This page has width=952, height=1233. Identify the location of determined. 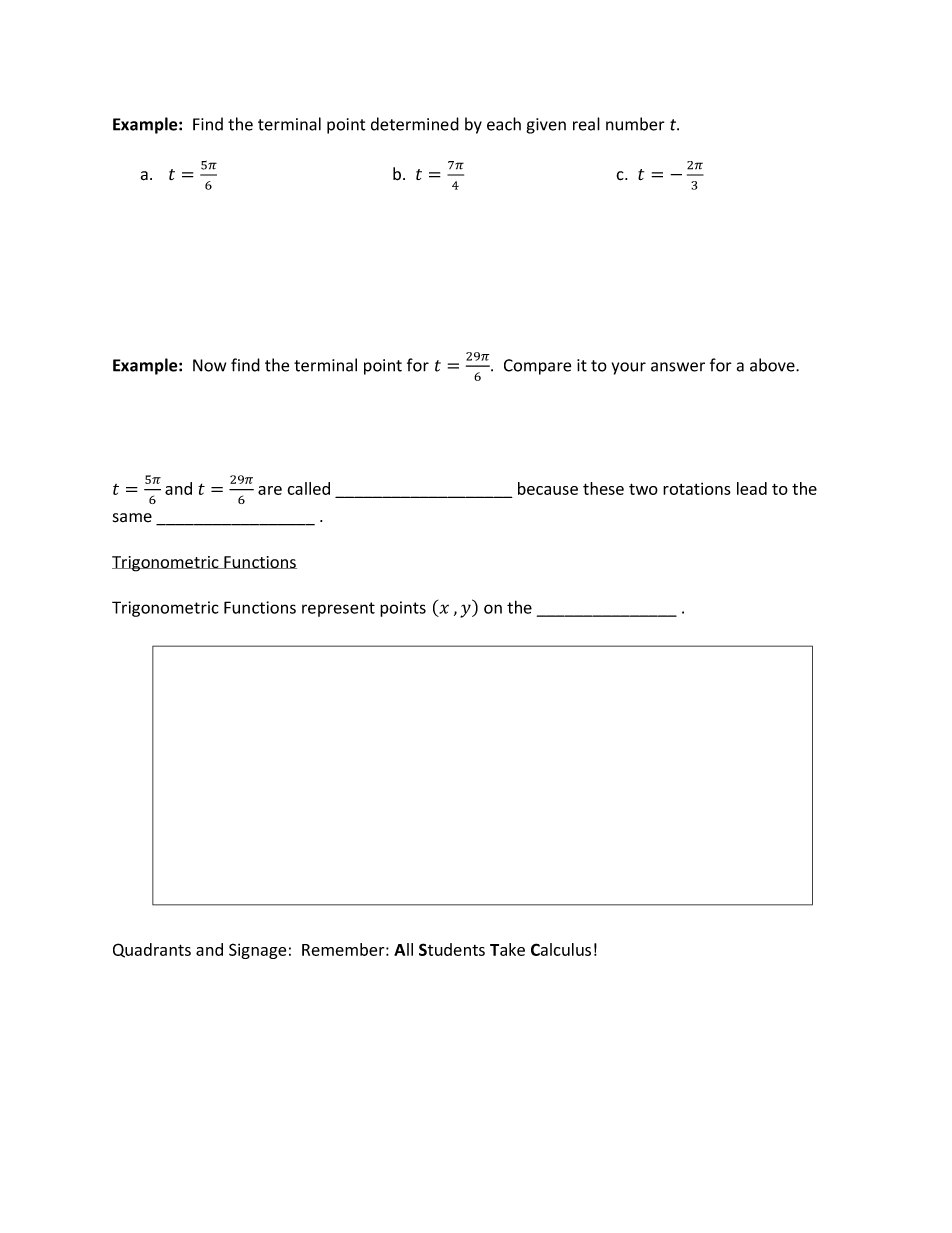
(415, 124).
